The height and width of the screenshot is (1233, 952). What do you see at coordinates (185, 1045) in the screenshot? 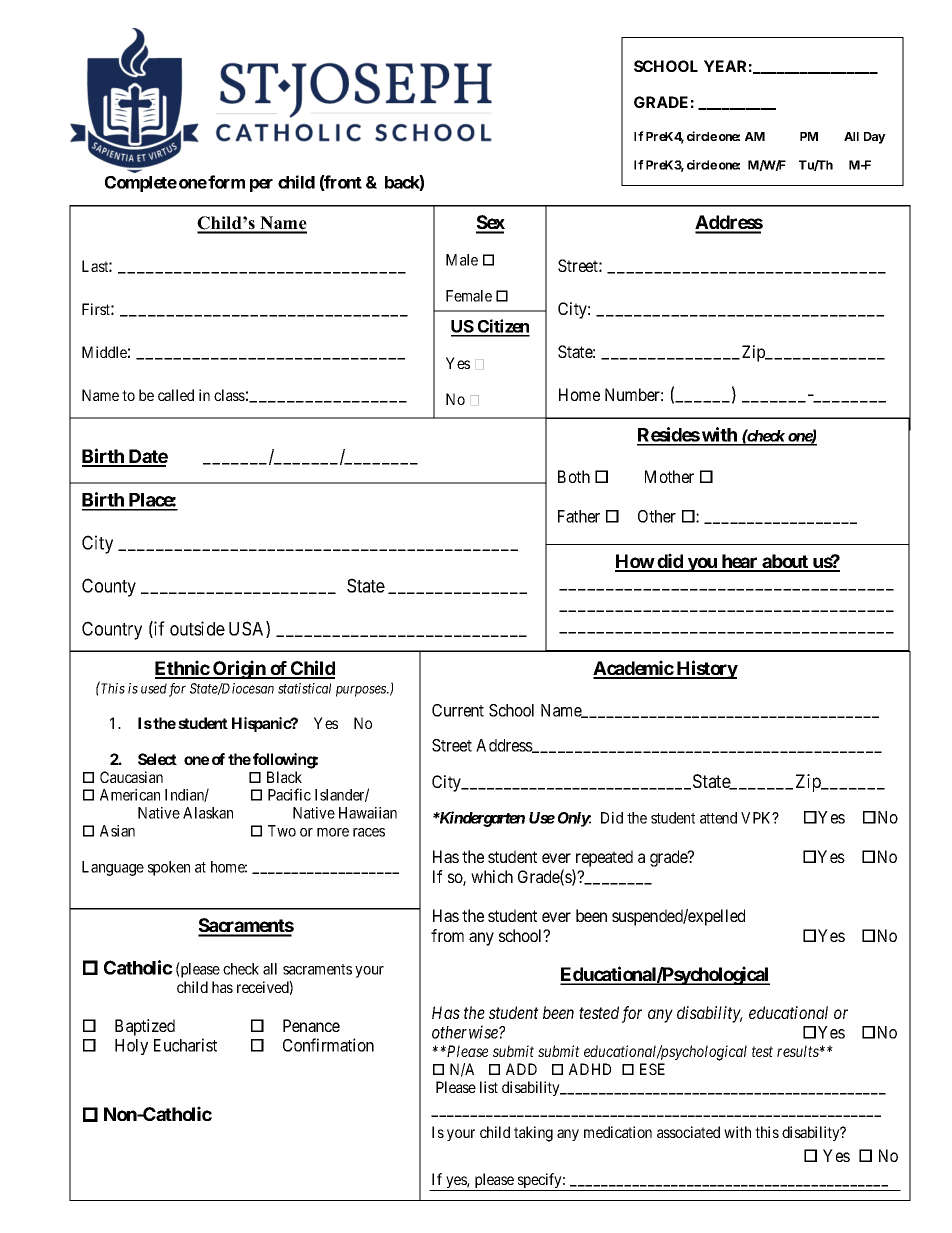
I see `Eucharist` at bounding box center [185, 1045].
